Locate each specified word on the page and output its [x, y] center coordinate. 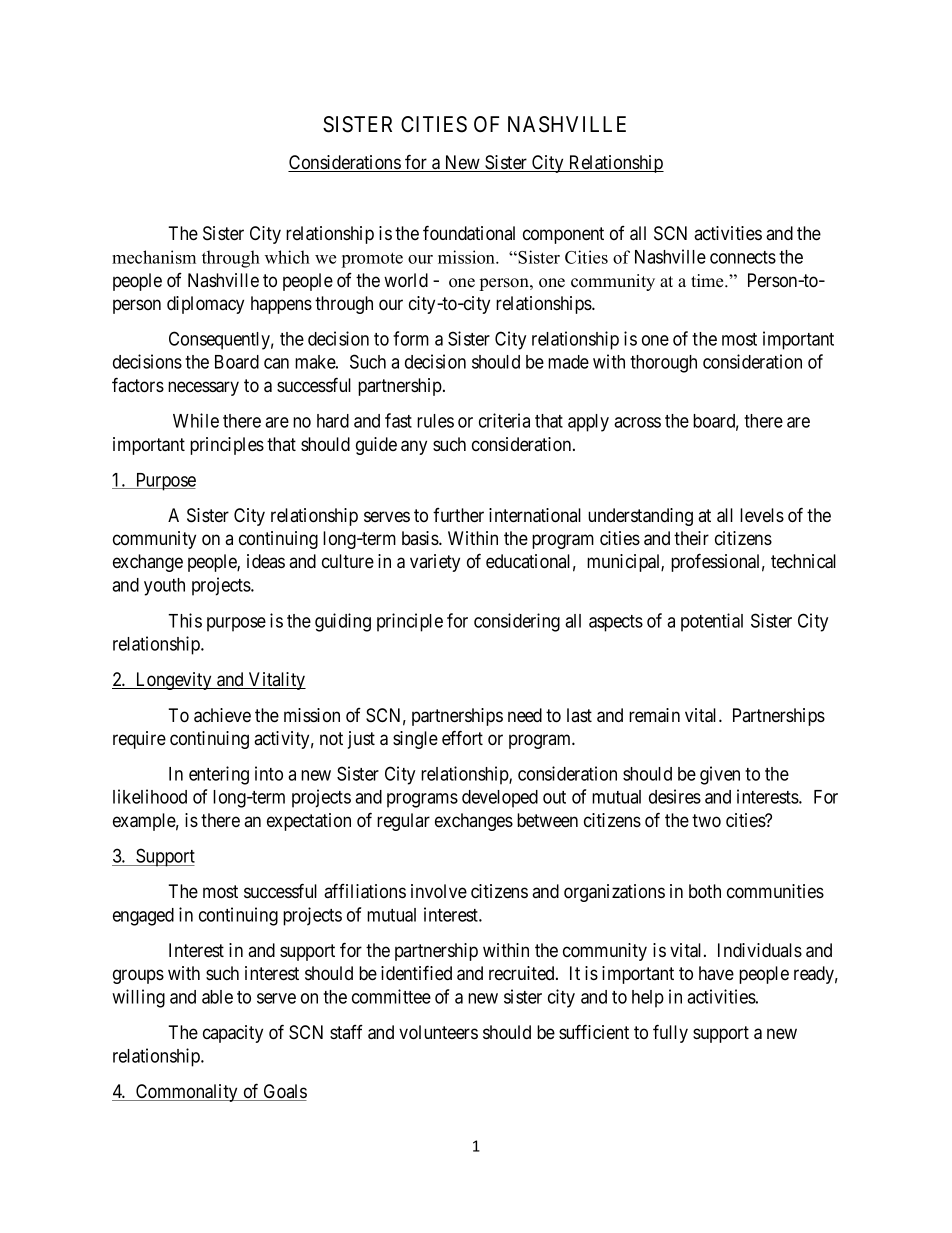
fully [670, 1033]
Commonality [187, 1093]
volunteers [438, 1032]
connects [743, 257]
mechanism [154, 257]
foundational [469, 233]
